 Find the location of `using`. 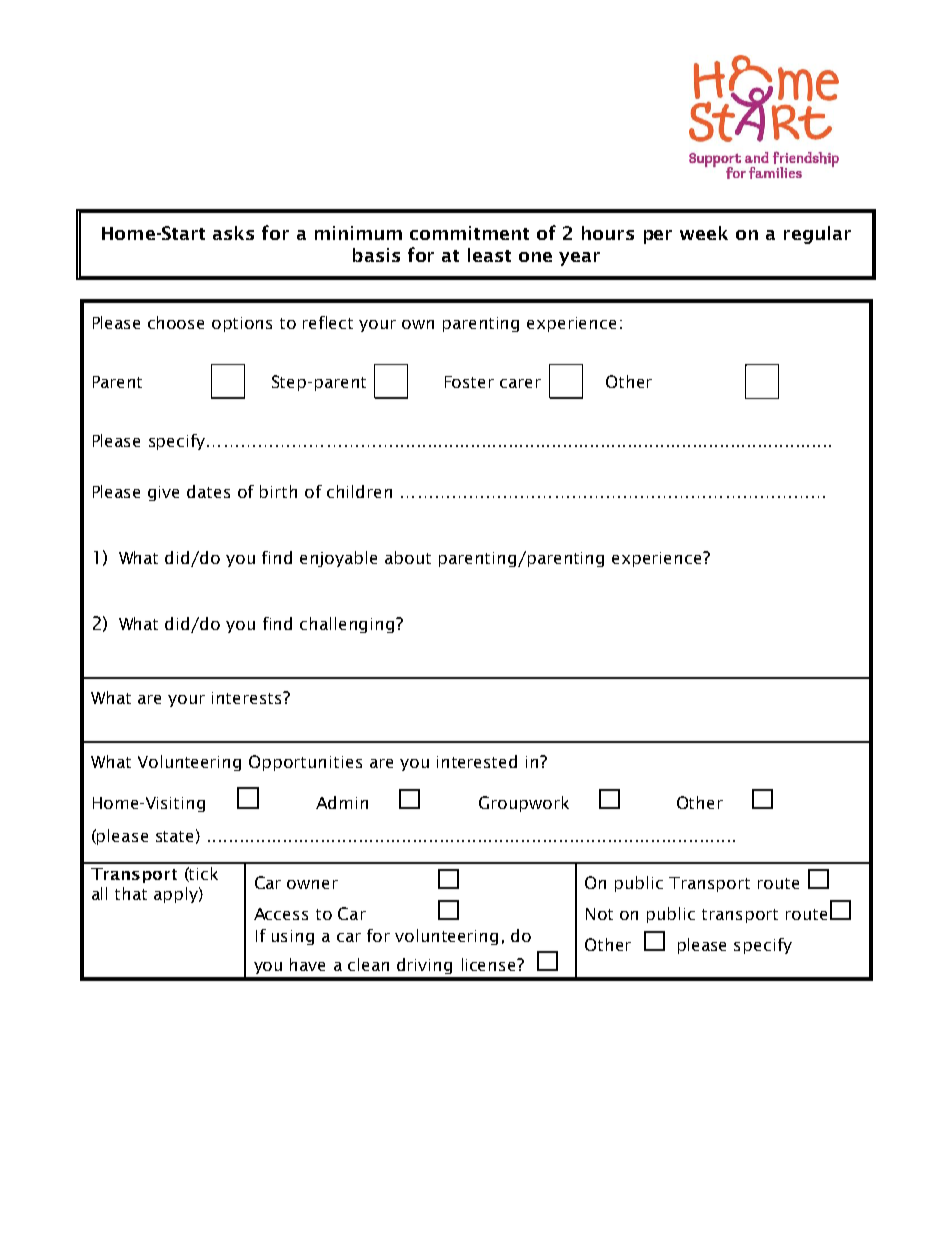

using is located at coordinates (293, 937).
